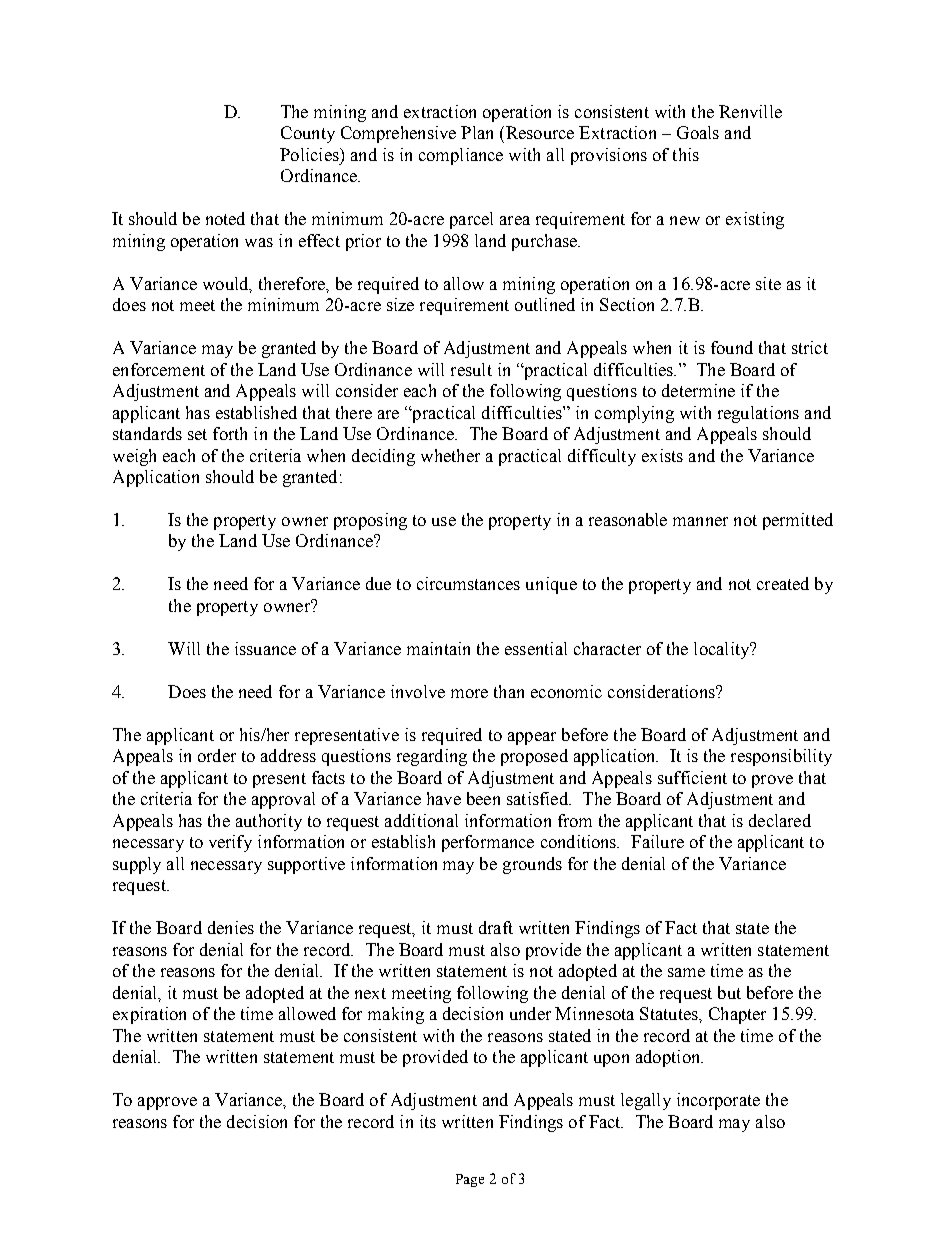 This document has width=952, height=1233. I want to click on set, so click(197, 434).
